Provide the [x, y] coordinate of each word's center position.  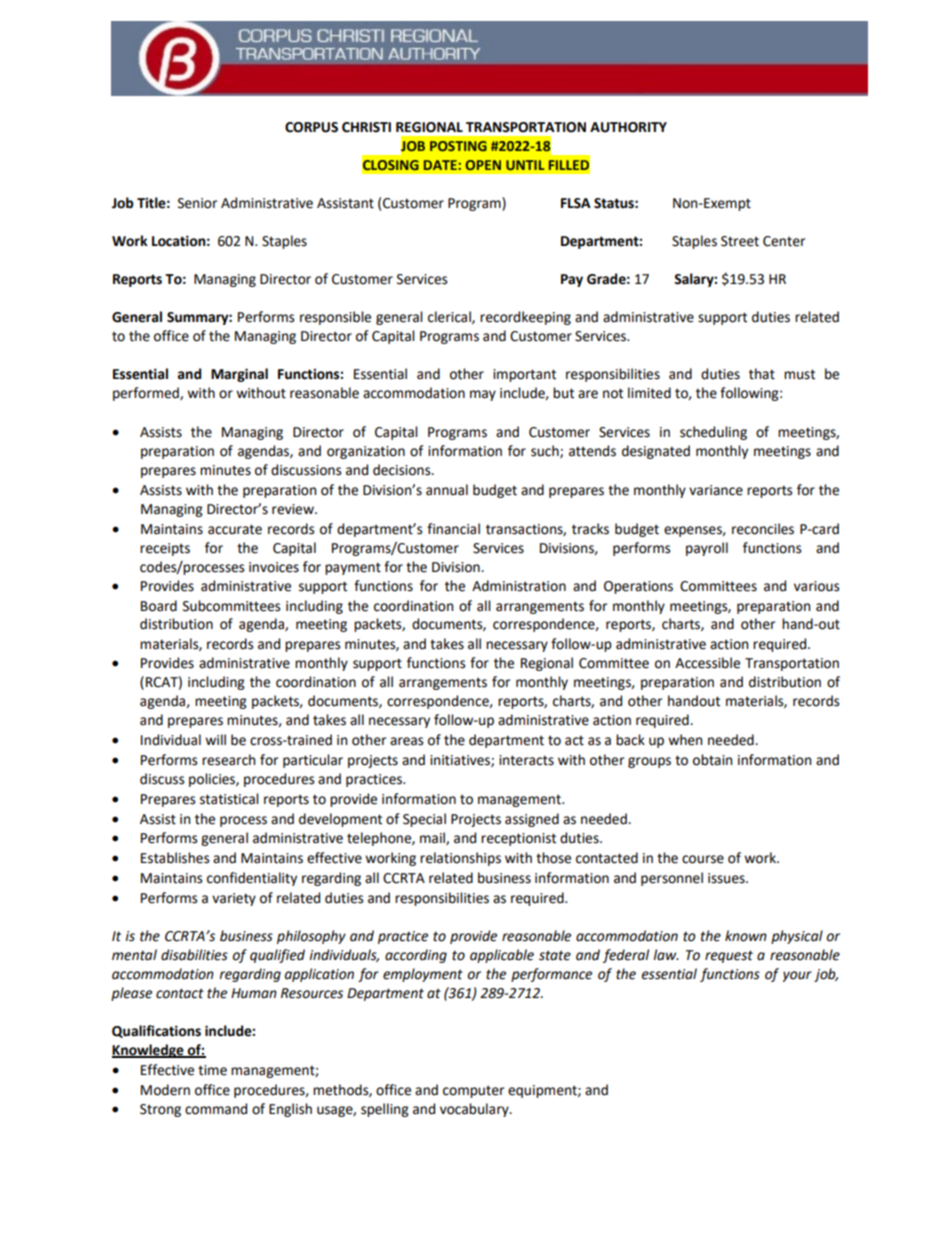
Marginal [239, 375]
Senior [197, 203]
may [483, 395]
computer [473, 1092]
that [762, 374]
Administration [519, 586]
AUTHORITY [628, 127]
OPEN [483, 165]
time [212, 1070]
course [703, 859]
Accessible [707, 663]
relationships [460, 859]
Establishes [175, 858]
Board [159, 606]
